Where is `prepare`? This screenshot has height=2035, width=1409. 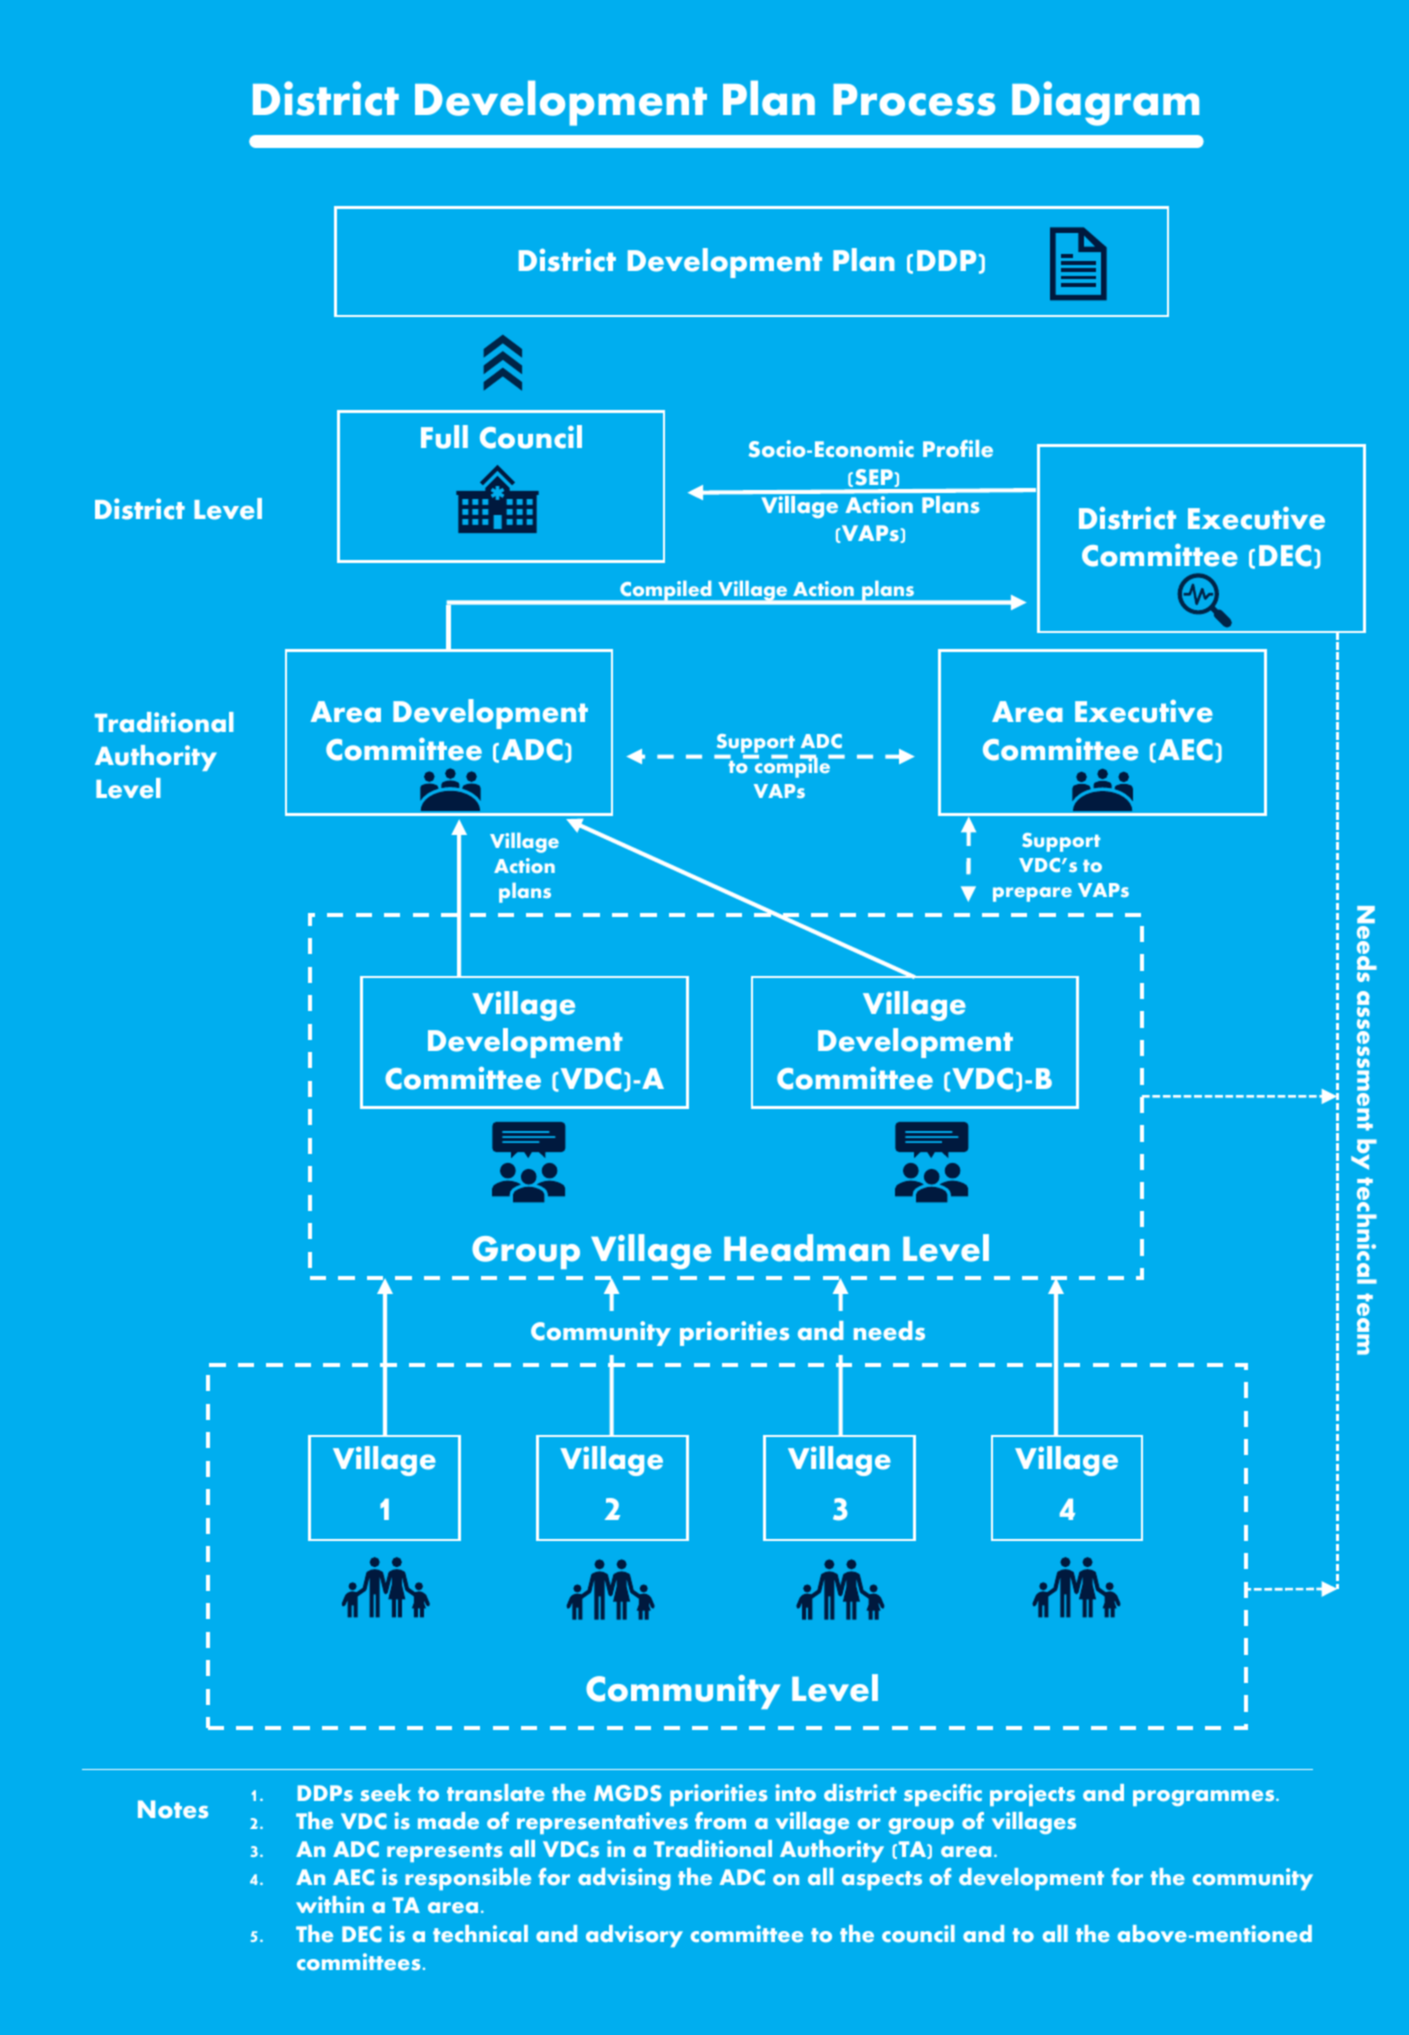 prepare is located at coordinates (1032, 894).
